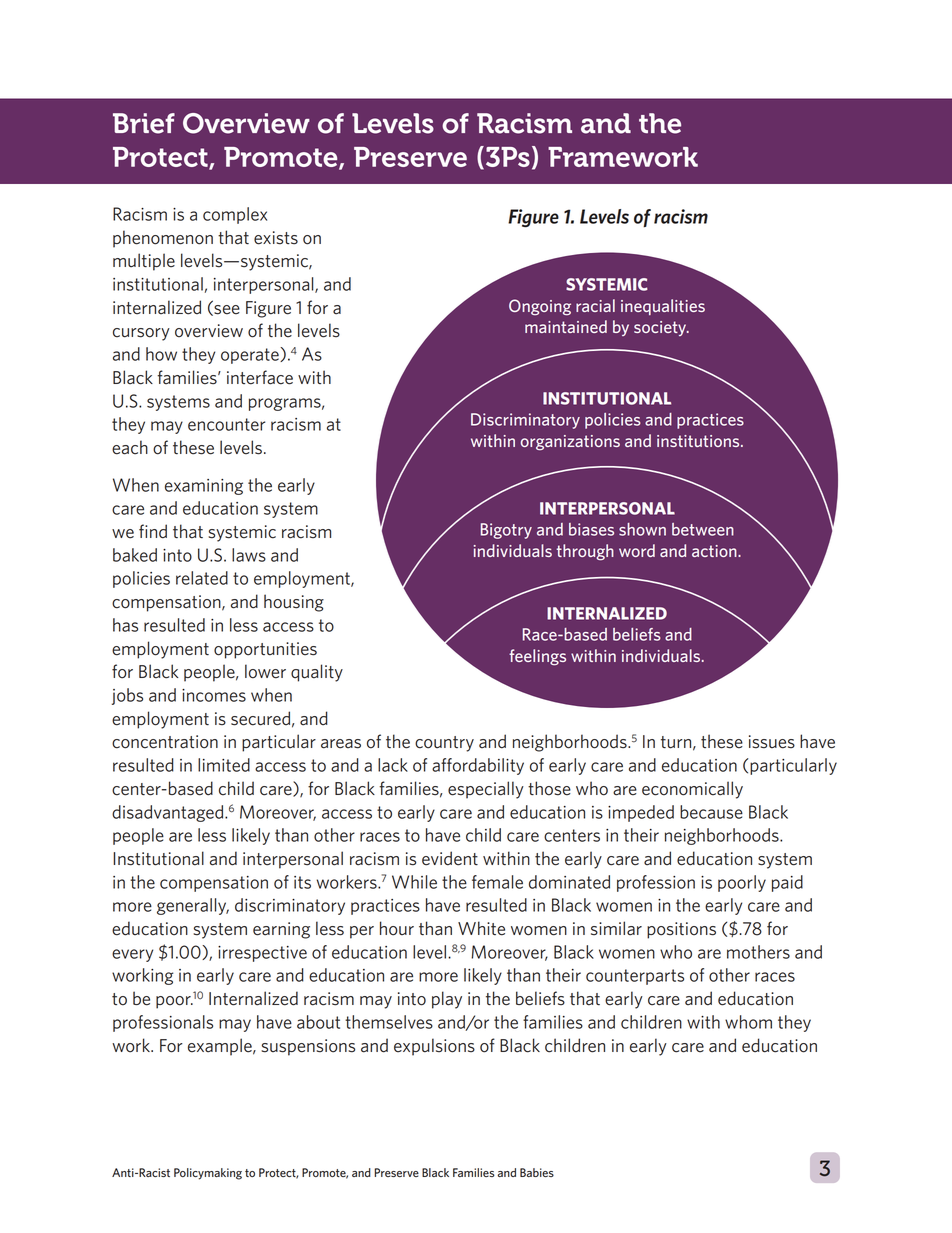 Image resolution: width=952 pixels, height=1233 pixels. Describe the element at coordinates (497, 882) in the screenshot. I see `female` at that location.
